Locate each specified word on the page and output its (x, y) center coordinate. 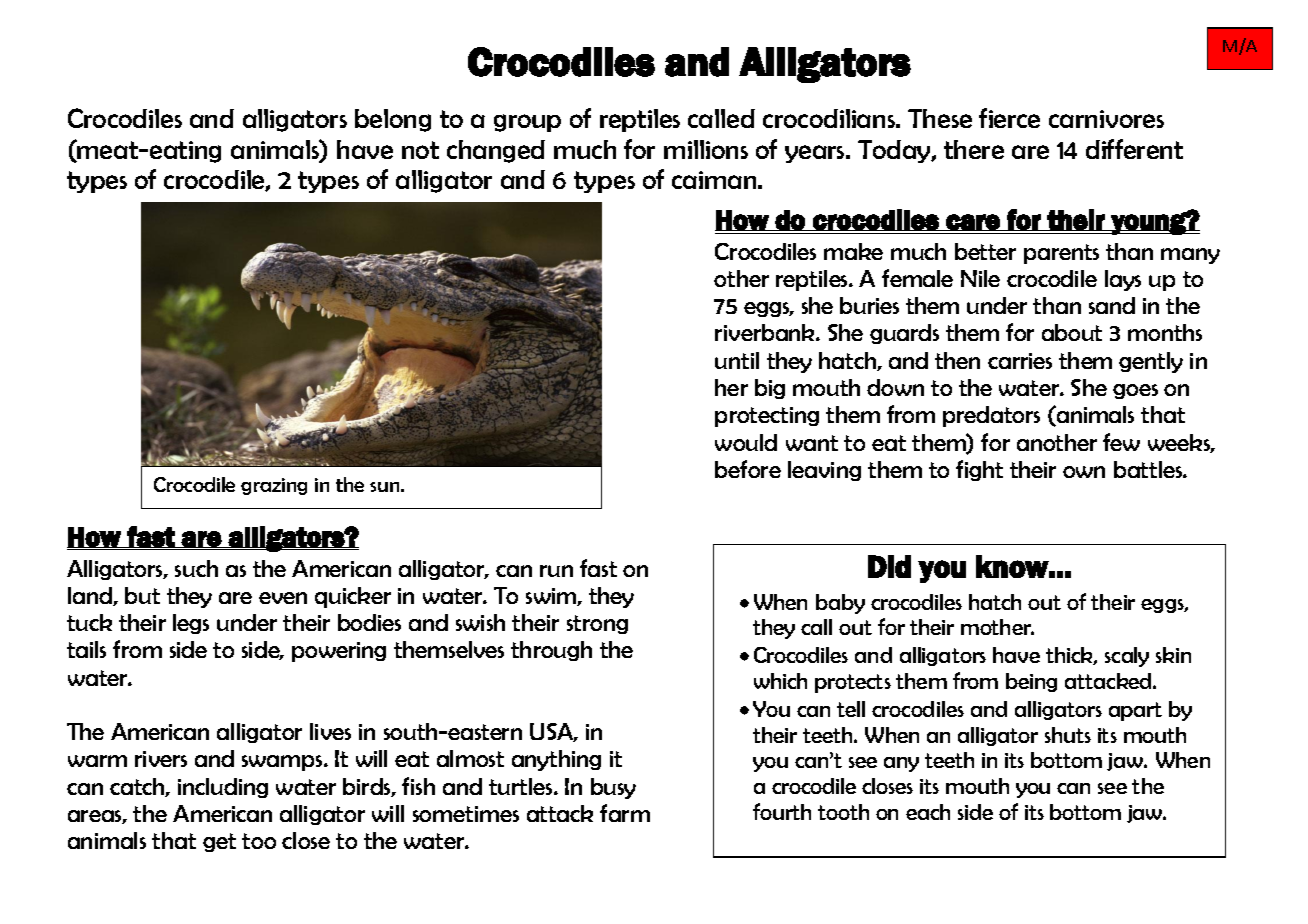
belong (393, 120)
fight (979, 470)
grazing (274, 486)
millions (706, 149)
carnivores (1106, 119)
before (748, 469)
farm (625, 813)
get (219, 842)
